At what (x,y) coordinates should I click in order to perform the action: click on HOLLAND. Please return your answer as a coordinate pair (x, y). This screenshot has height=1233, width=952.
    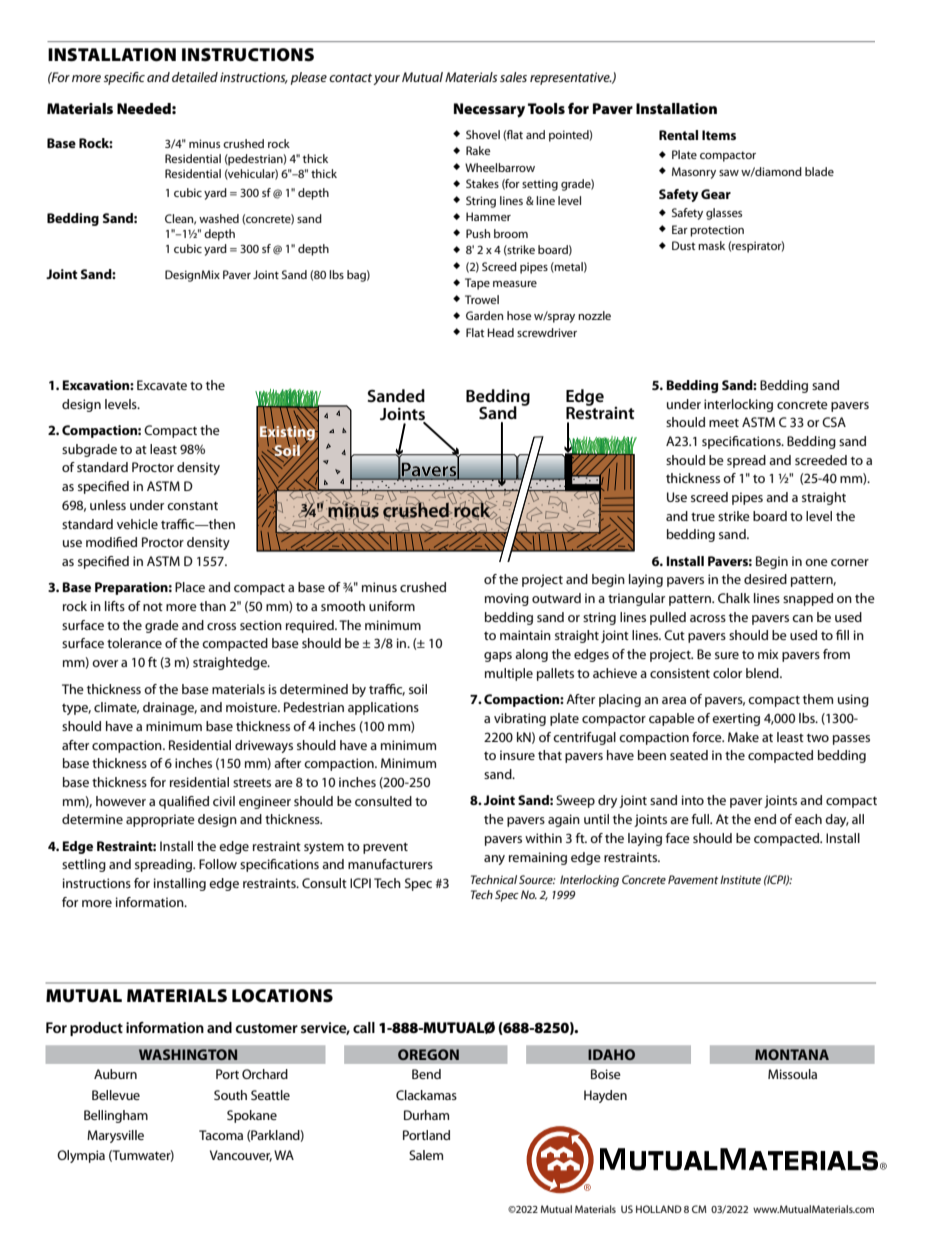
    Looking at the image, I should click on (659, 1209).
